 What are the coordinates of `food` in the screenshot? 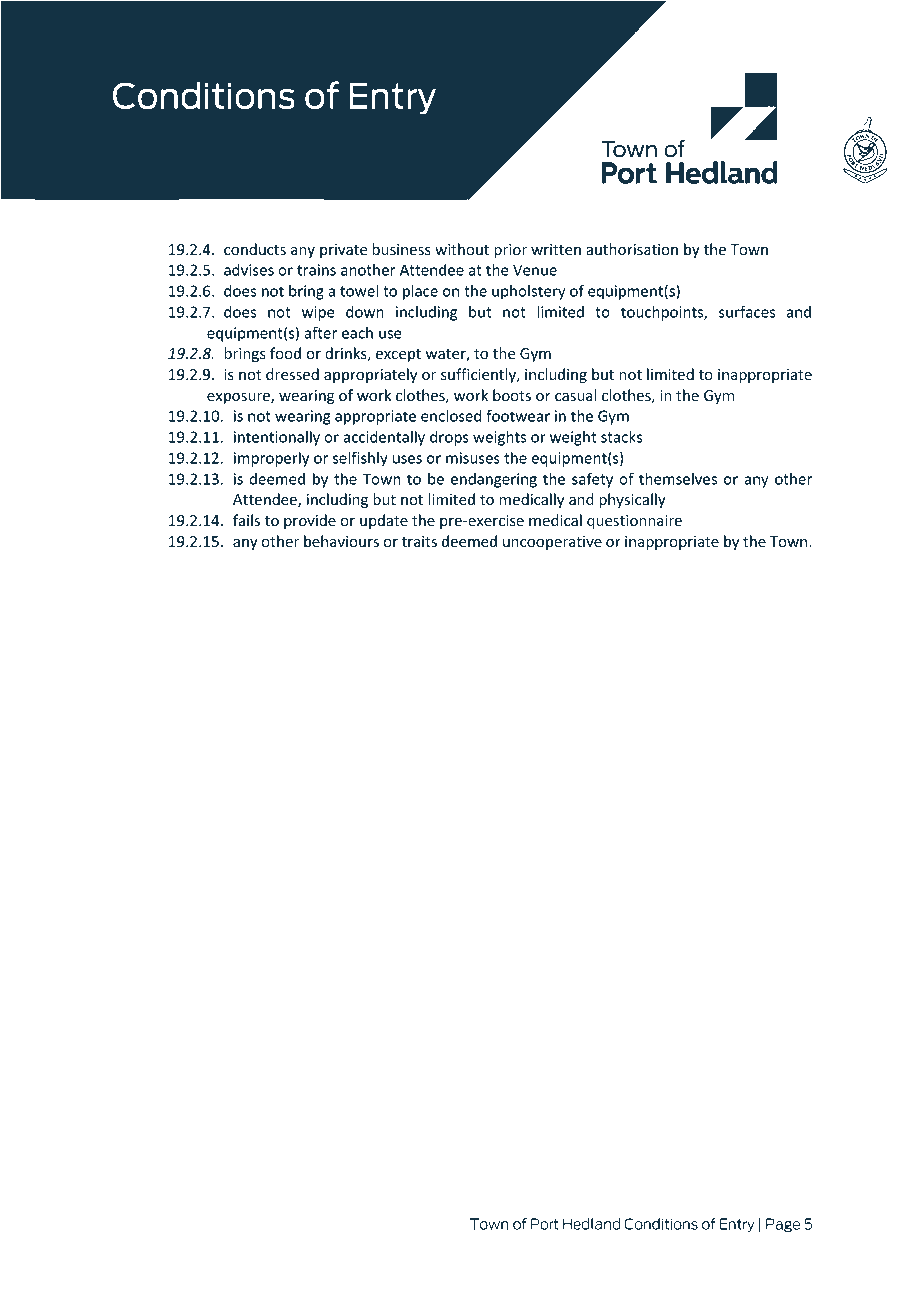 It's located at (285, 353).
